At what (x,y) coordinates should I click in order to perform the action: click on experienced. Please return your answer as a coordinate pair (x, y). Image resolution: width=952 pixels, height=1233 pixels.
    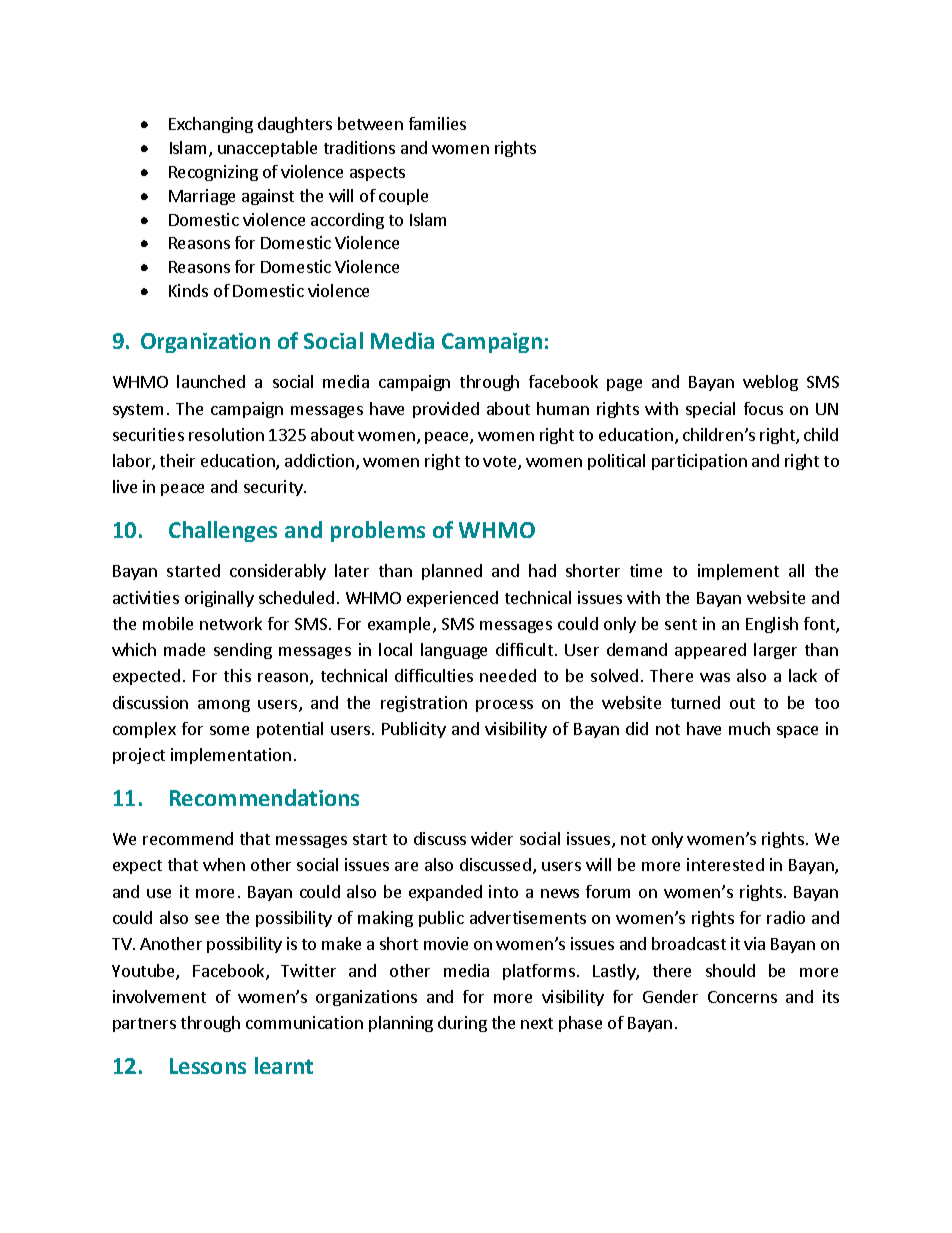
    Looking at the image, I should click on (452, 599).
